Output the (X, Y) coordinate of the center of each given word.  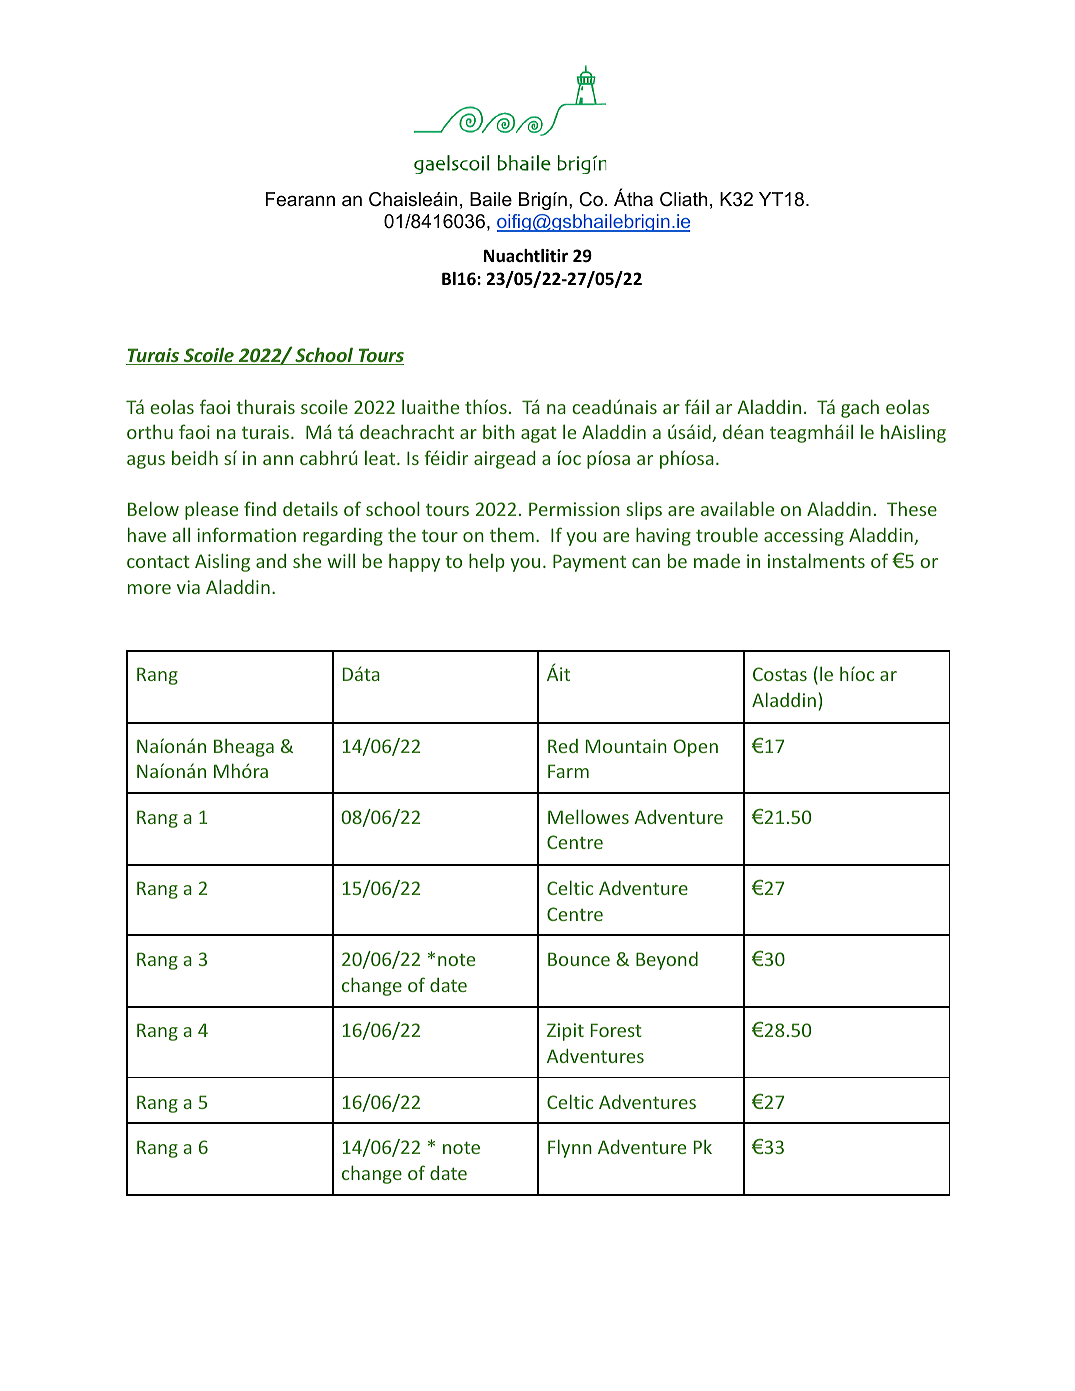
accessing (804, 537)
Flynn (570, 1148)
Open (696, 748)
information (246, 534)
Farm (568, 771)
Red (563, 746)
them (512, 534)
